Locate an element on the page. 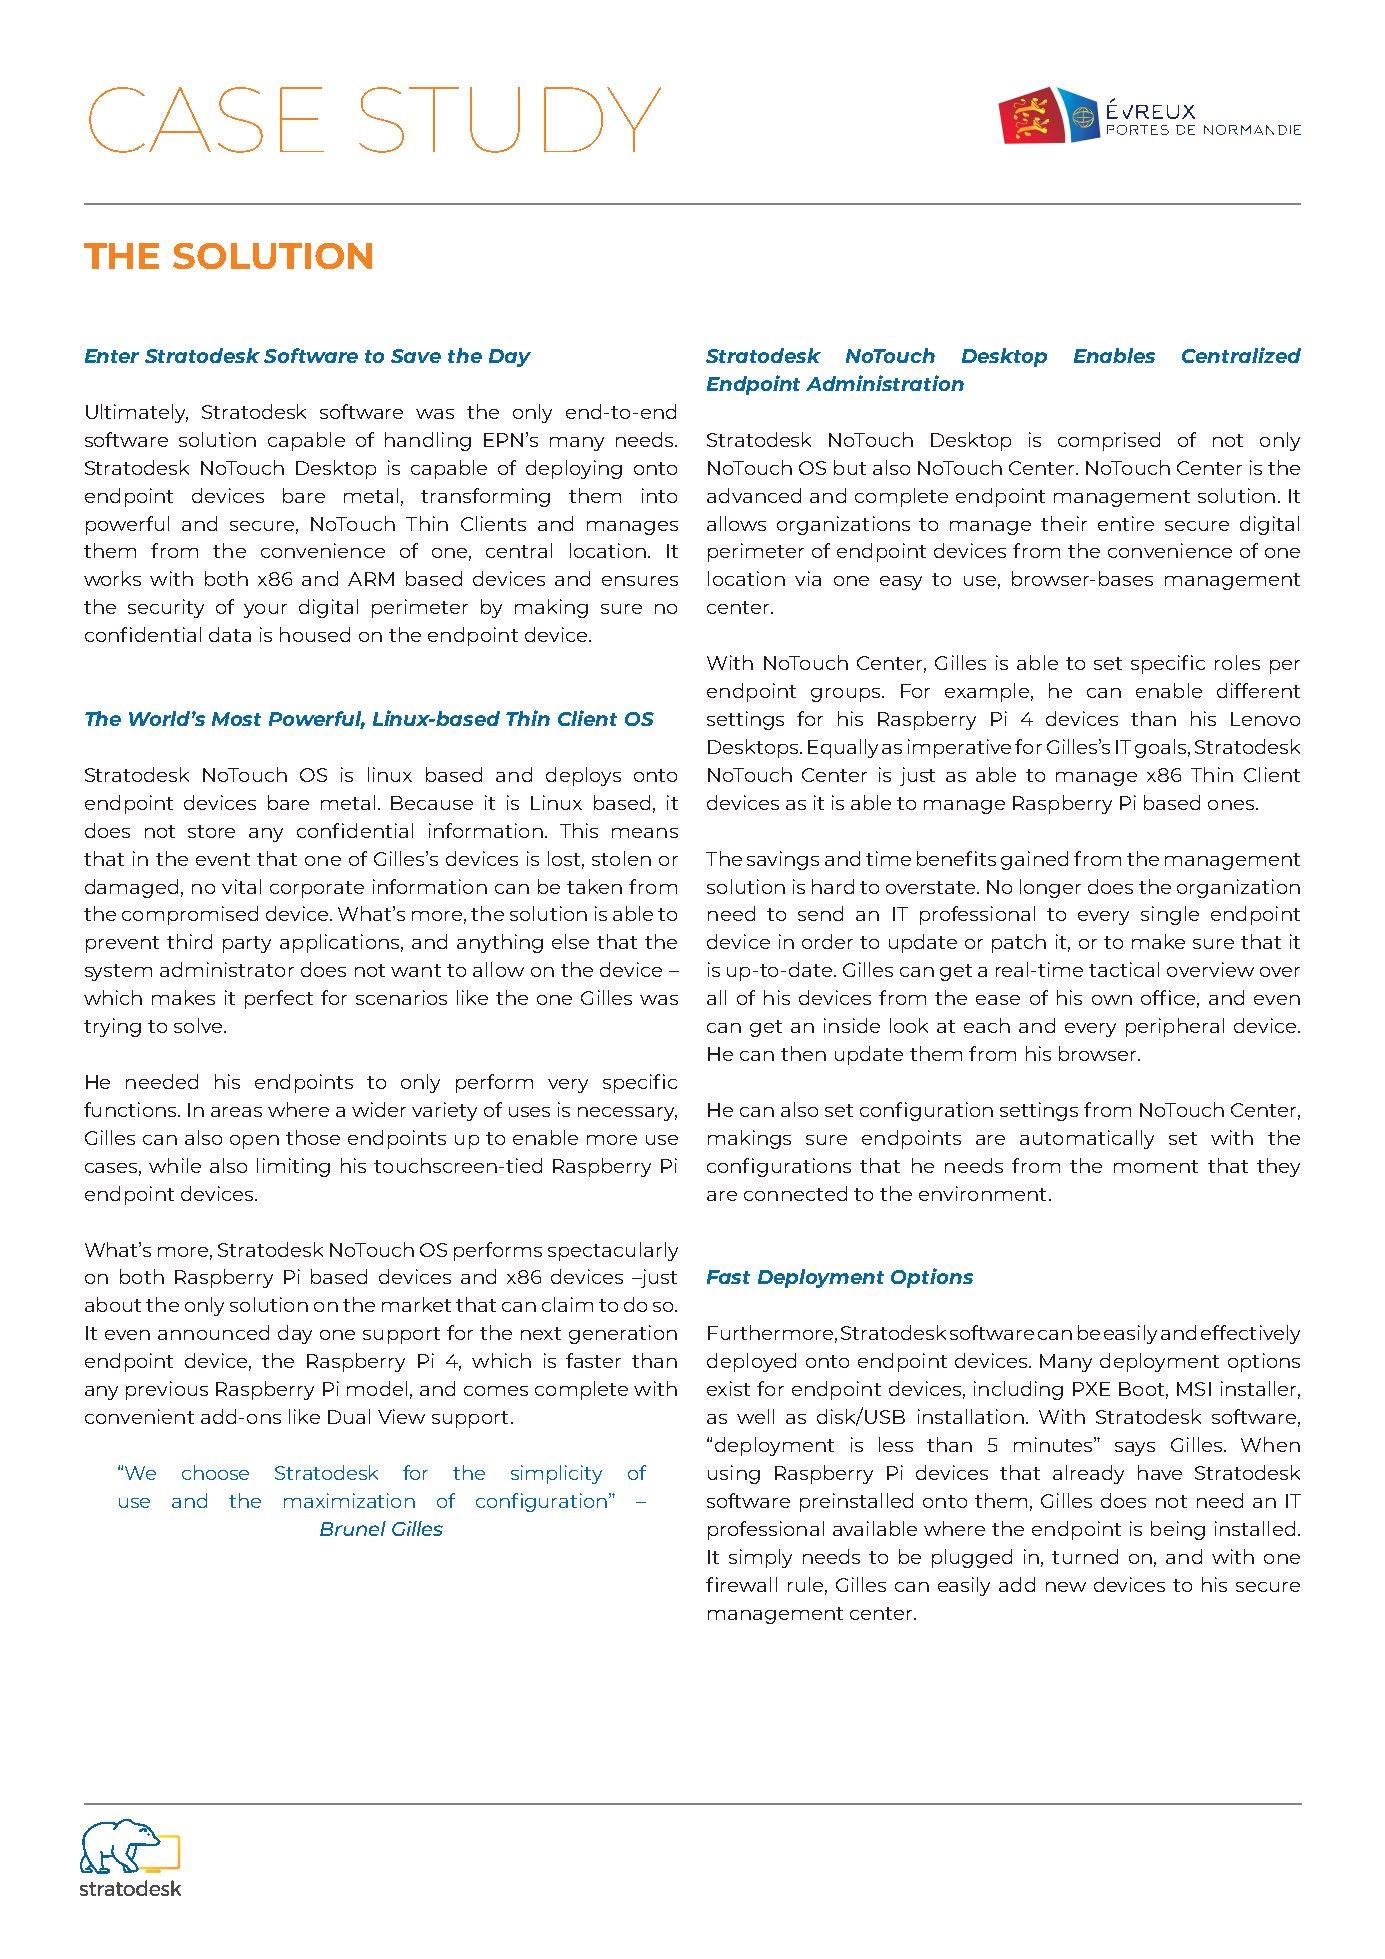 The height and width of the page is (1959, 1385). STUDY is located at coordinates (510, 120).
